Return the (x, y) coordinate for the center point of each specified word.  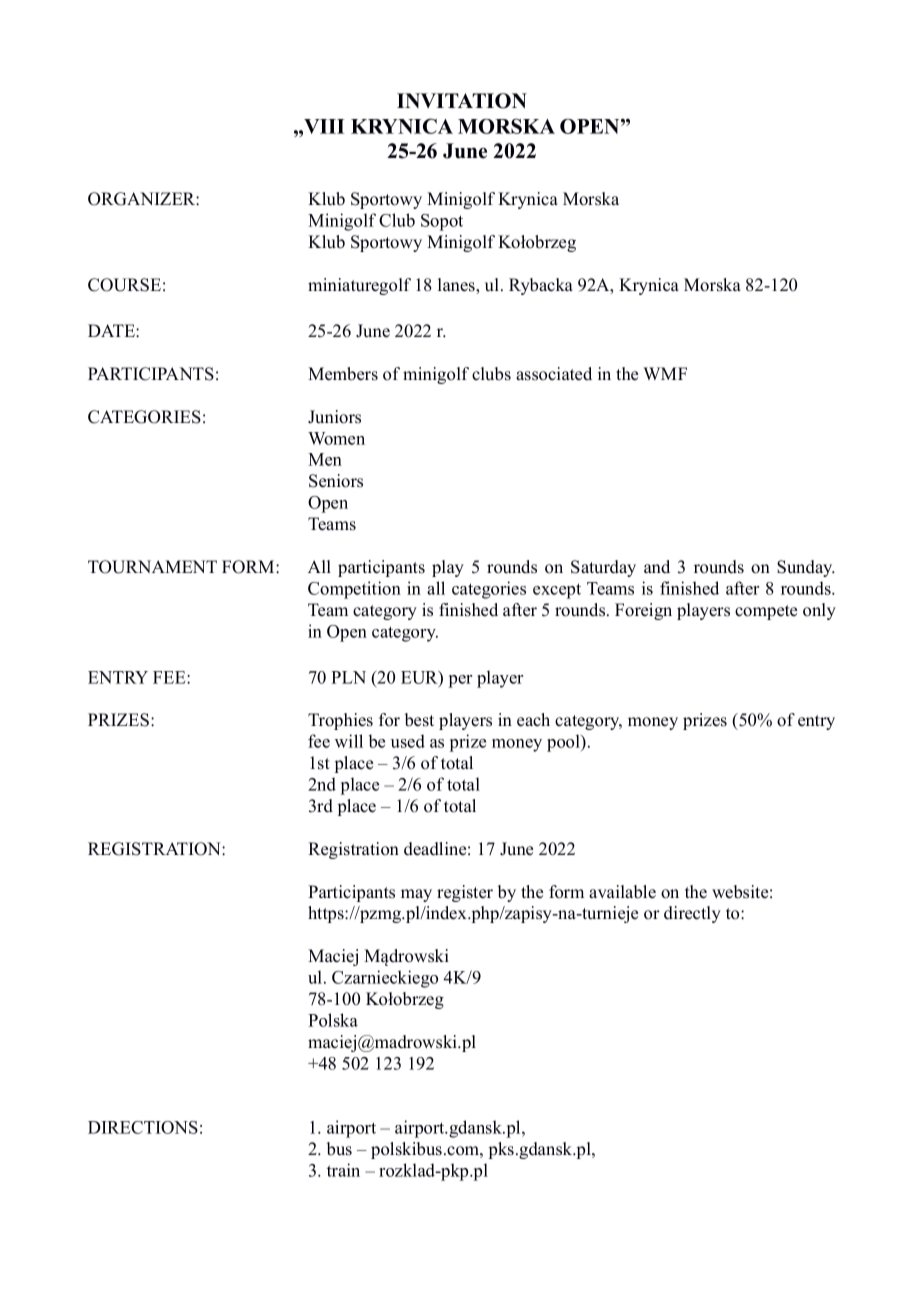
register (465, 893)
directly (692, 914)
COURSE (124, 285)
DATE (112, 330)
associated (554, 374)
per (460, 681)
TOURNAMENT (152, 567)
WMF (665, 373)
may (416, 895)
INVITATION (462, 101)
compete (766, 612)
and (657, 566)
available (622, 892)
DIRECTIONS (143, 1127)
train (343, 1170)
